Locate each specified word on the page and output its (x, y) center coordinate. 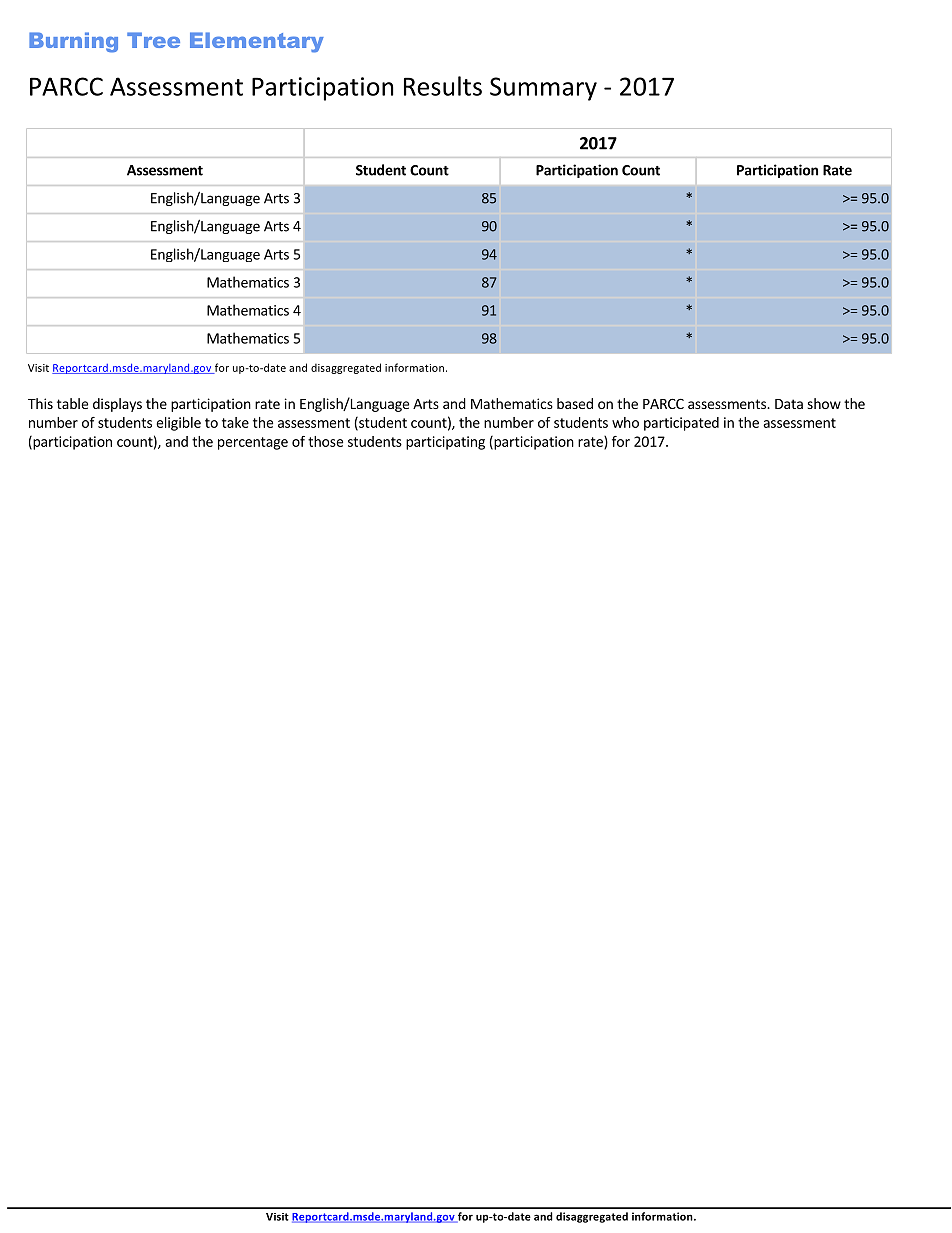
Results (443, 86)
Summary (543, 89)
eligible (178, 424)
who (625, 422)
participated (681, 424)
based (575, 403)
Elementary (257, 42)
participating (445, 443)
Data (789, 404)
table (72, 403)
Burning (73, 42)
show (824, 403)
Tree (153, 40)
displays (117, 405)
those (325, 441)
